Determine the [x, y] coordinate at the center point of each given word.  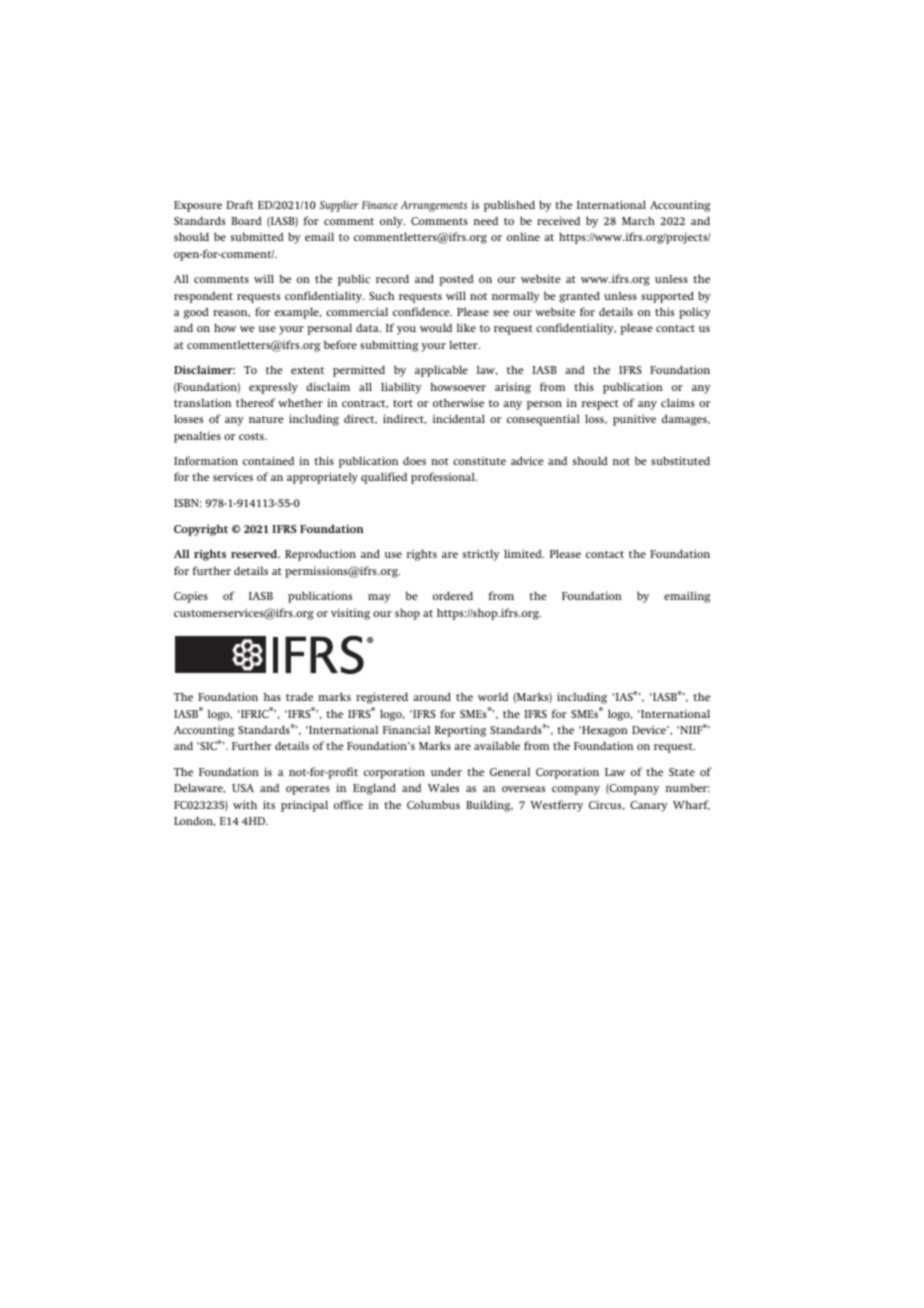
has [272, 696]
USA [243, 788]
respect [600, 405]
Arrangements [433, 206]
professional [444, 478]
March [638, 220]
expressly [273, 388]
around [432, 696]
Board [246, 220]
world [493, 696]
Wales [443, 787]
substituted [680, 460]
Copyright [201, 530]
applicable [441, 371]
